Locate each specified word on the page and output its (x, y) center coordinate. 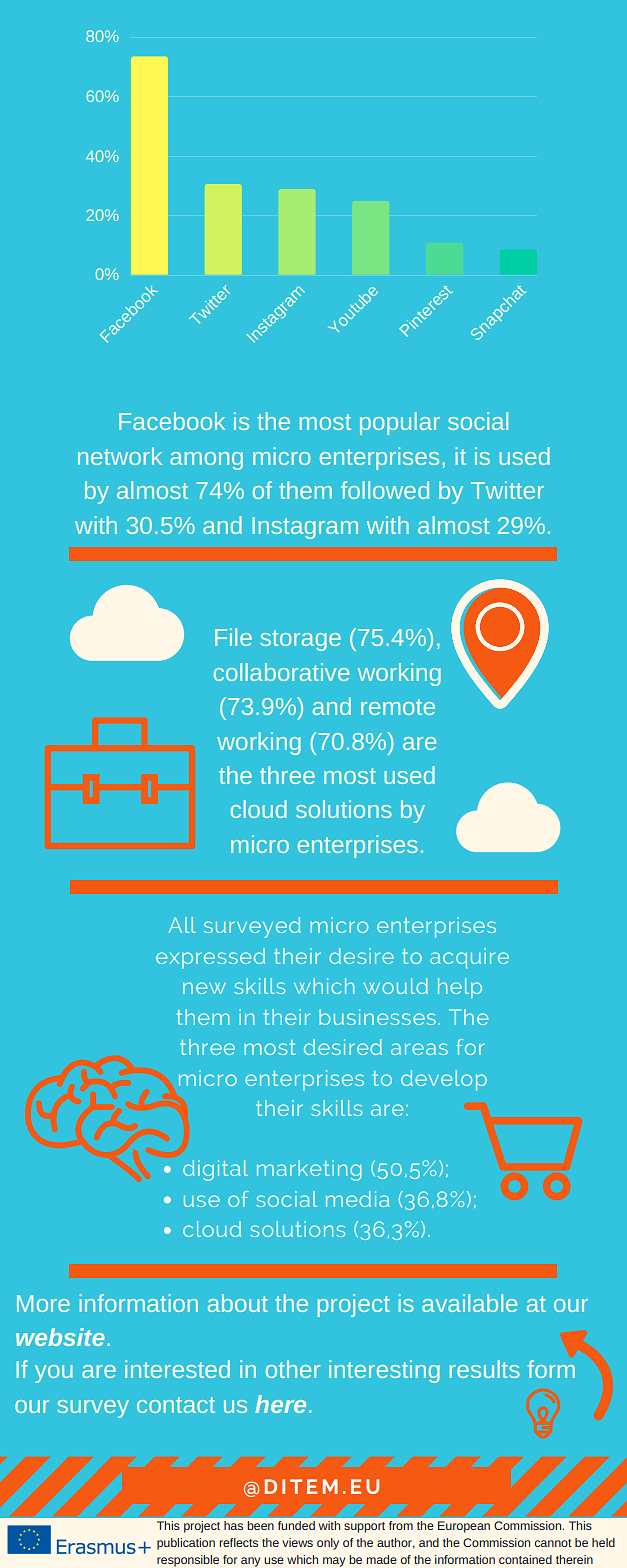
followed (385, 490)
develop (444, 1080)
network (120, 456)
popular (400, 423)
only (328, 1544)
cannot (553, 1543)
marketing (309, 1170)
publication (186, 1544)
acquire (469, 958)
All (182, 925)
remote (398, 707)
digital (215, 1170)
